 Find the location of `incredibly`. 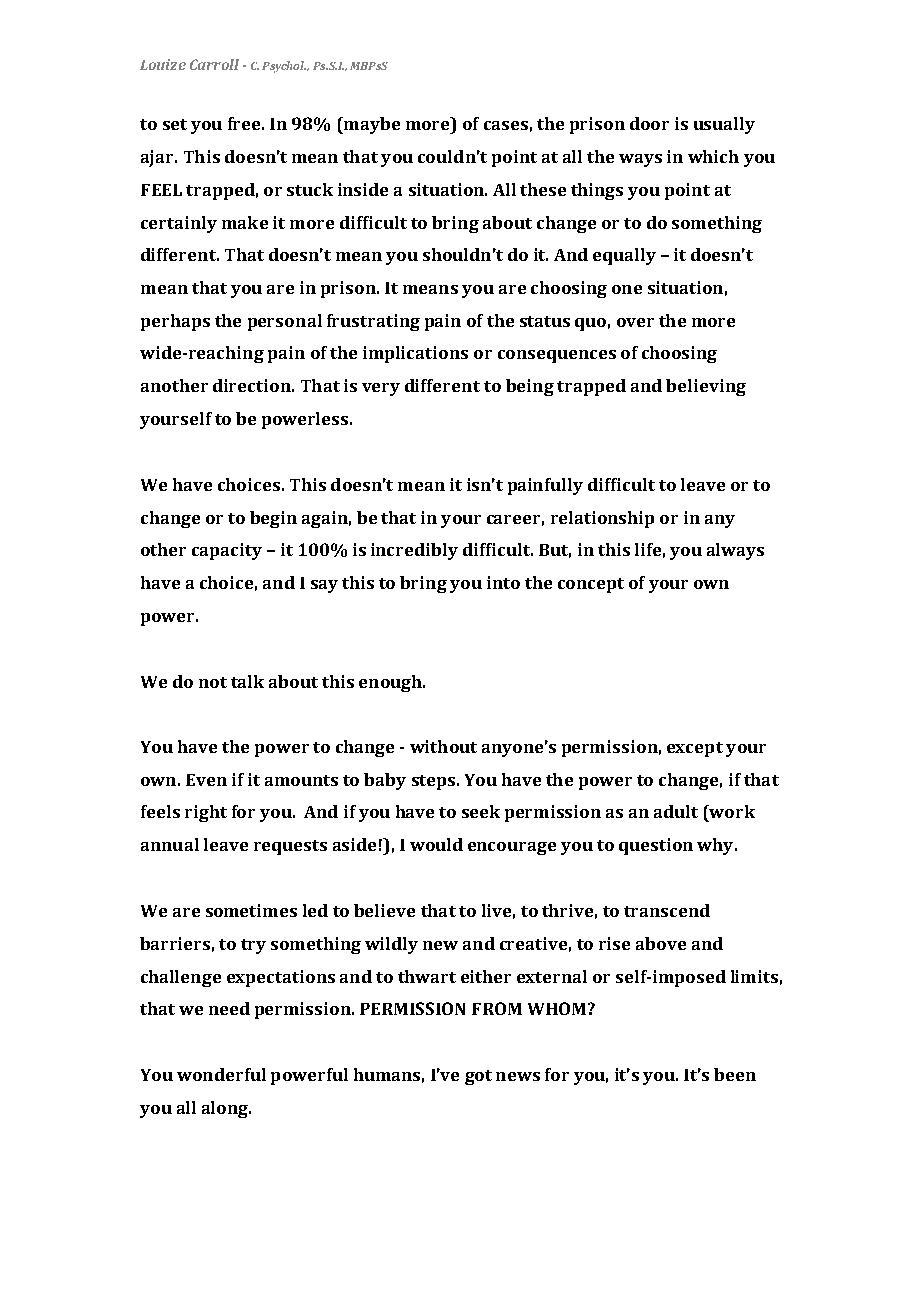

incredibly is located at coordinates (414, 551).
